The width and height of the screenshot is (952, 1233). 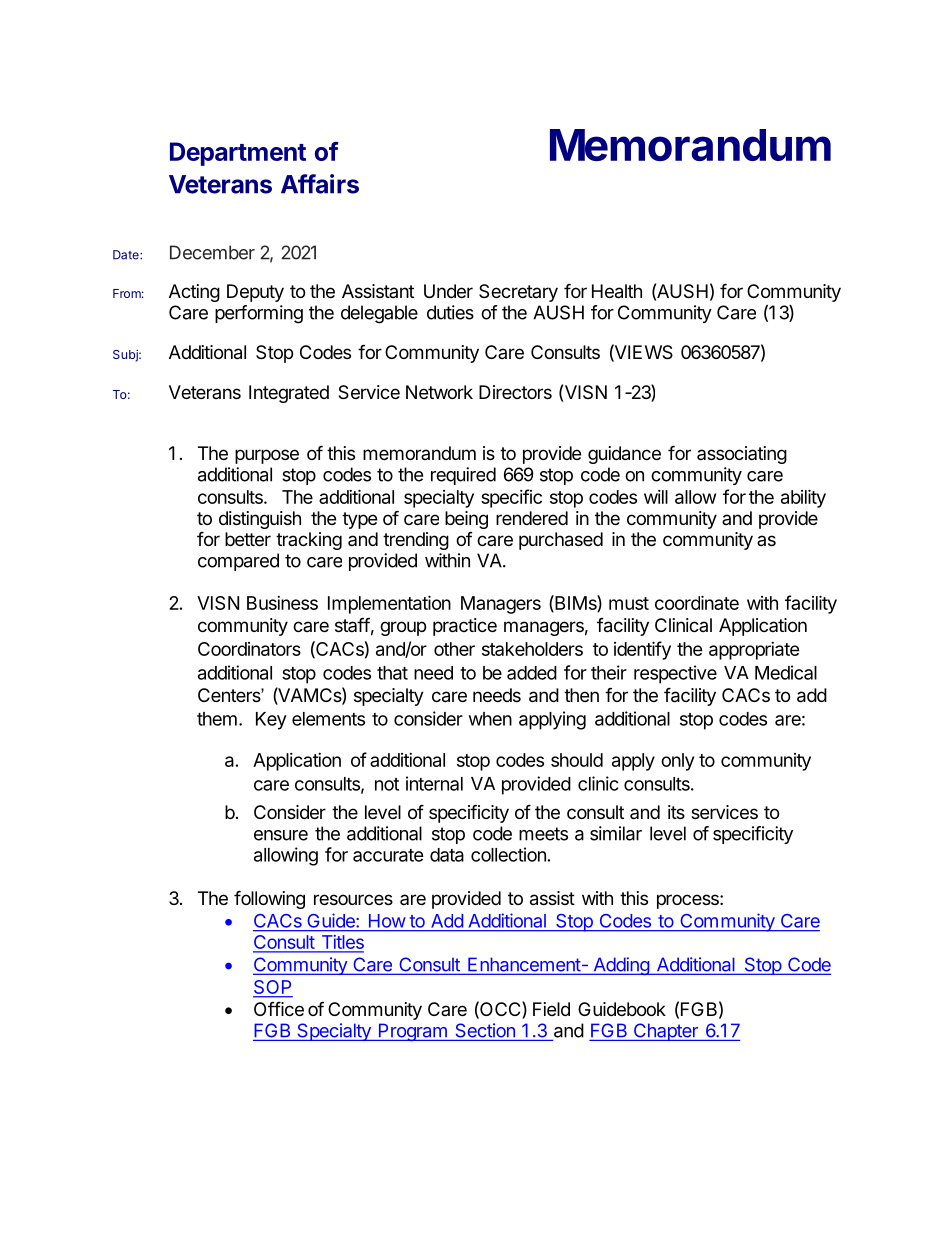 I want to click on only, so click(x=677, y=762).
